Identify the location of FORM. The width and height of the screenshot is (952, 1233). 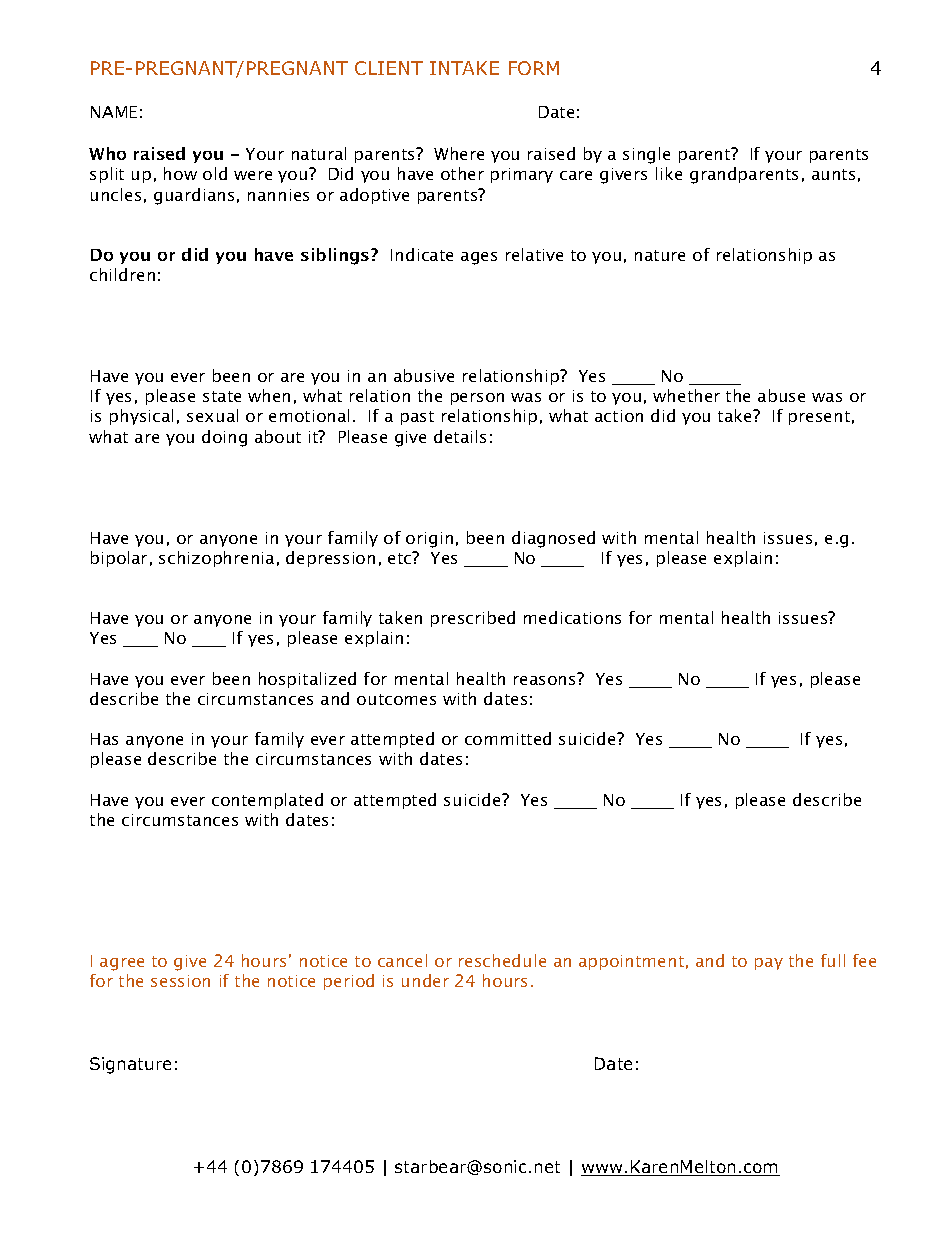
(534, 68).
